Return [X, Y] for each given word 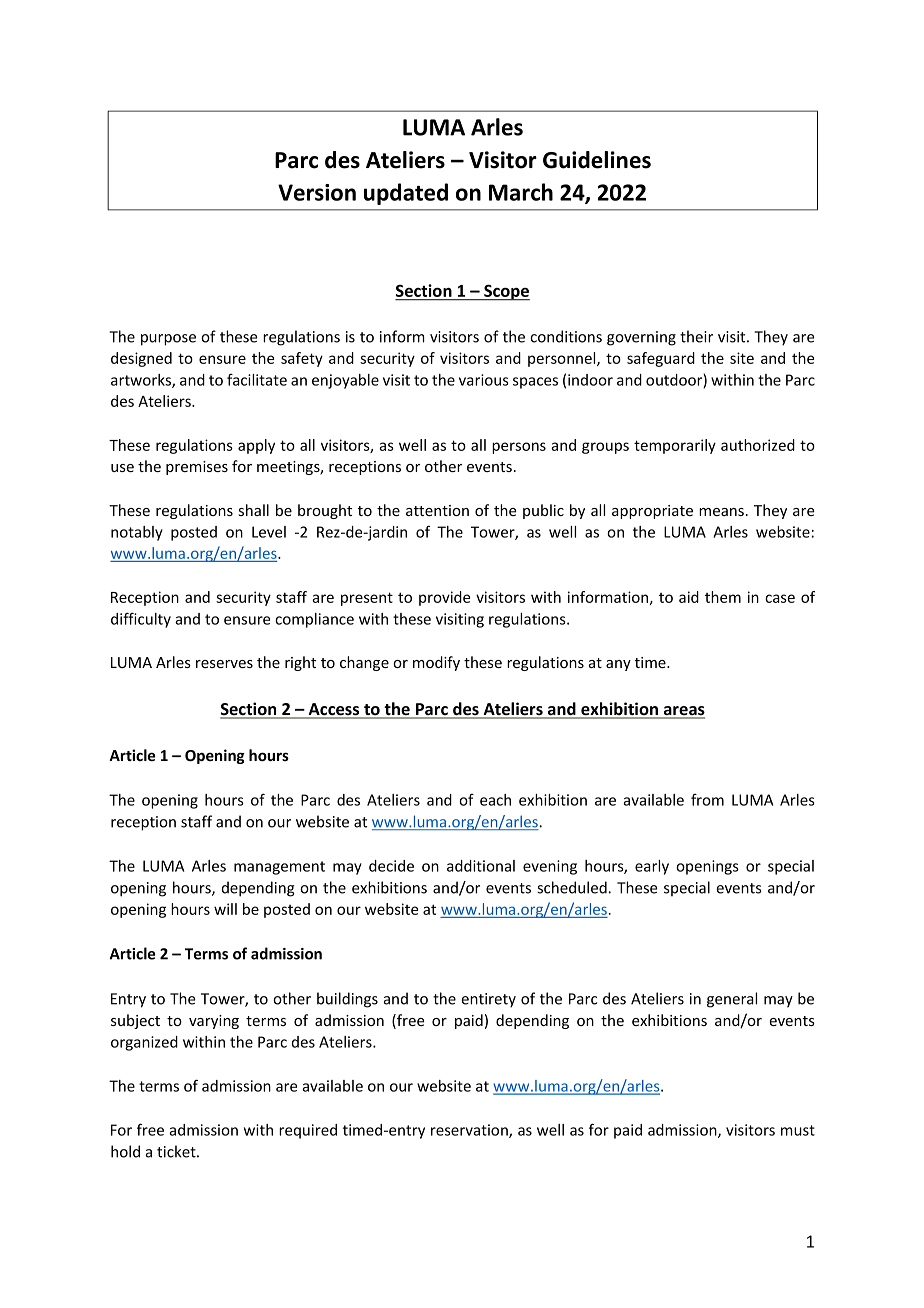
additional [481, 866]
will [225, 909]
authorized [758, 445]
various [484, 380]
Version [317, 192]
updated [406, 194]
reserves [224, 664]
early [652, 867]
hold [125, 1151]
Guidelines [597, 160]
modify [436, 663]
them [723, 597]
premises [197, 468]
